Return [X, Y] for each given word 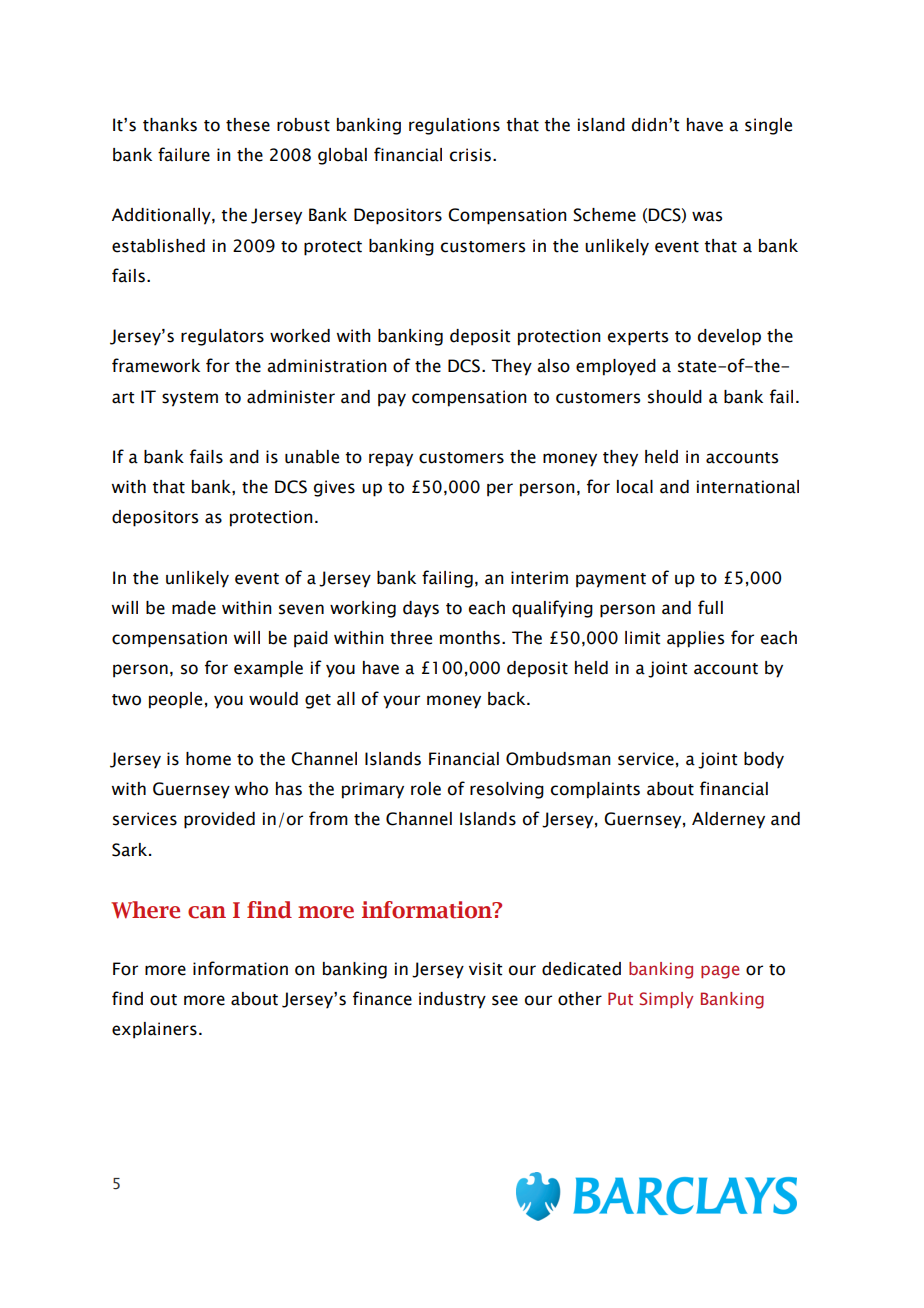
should [675, 397]
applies [695, 639]
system [190, 399]
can [207, 912]
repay [391, 460]
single [768, 126]
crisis [470, 155]
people [175, 700]
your [401, 702]
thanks [170, 125]
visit [485, 969]
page [720, 972]
